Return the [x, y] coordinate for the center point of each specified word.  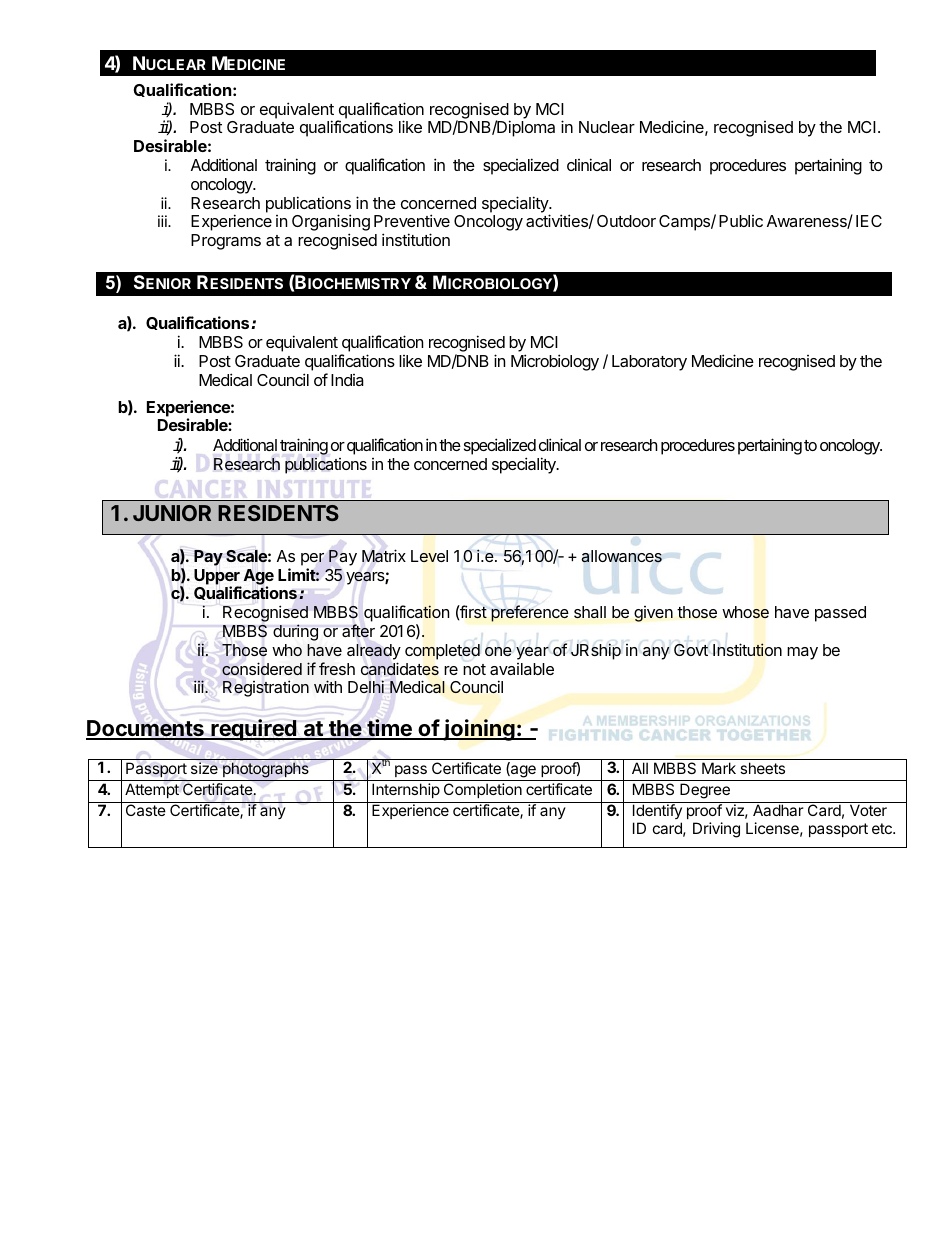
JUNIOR [172, 513]
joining [479, 730]
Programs [226, 242]
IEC [869, 221]
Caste [146, 810]
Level [429, 556]
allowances [621, 556]
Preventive [412, 220]
